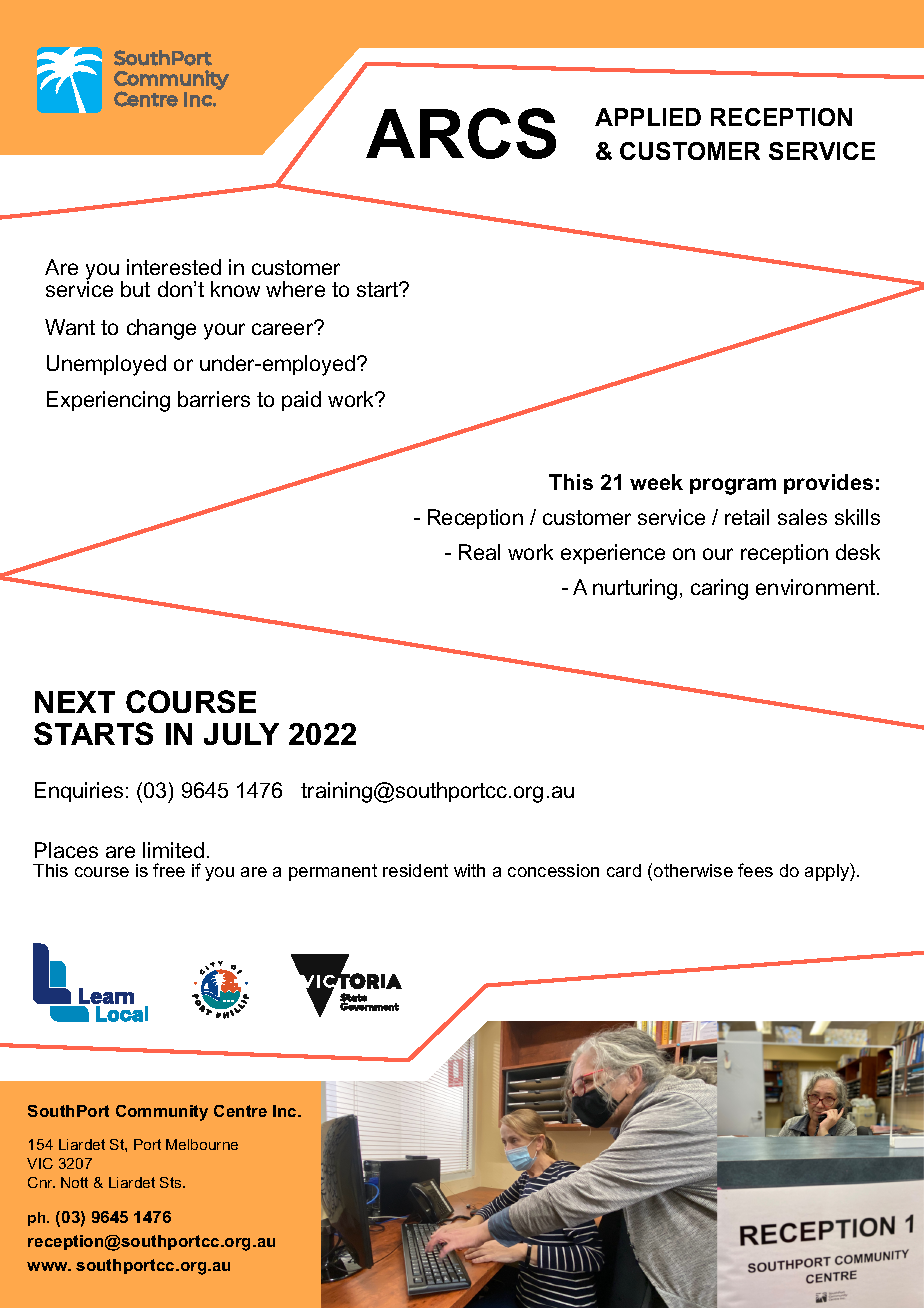 This screenshot has width=924, height=1308. Describe the element at coordinates (755, 870) in the screenshot. I see `fees` at that location.
